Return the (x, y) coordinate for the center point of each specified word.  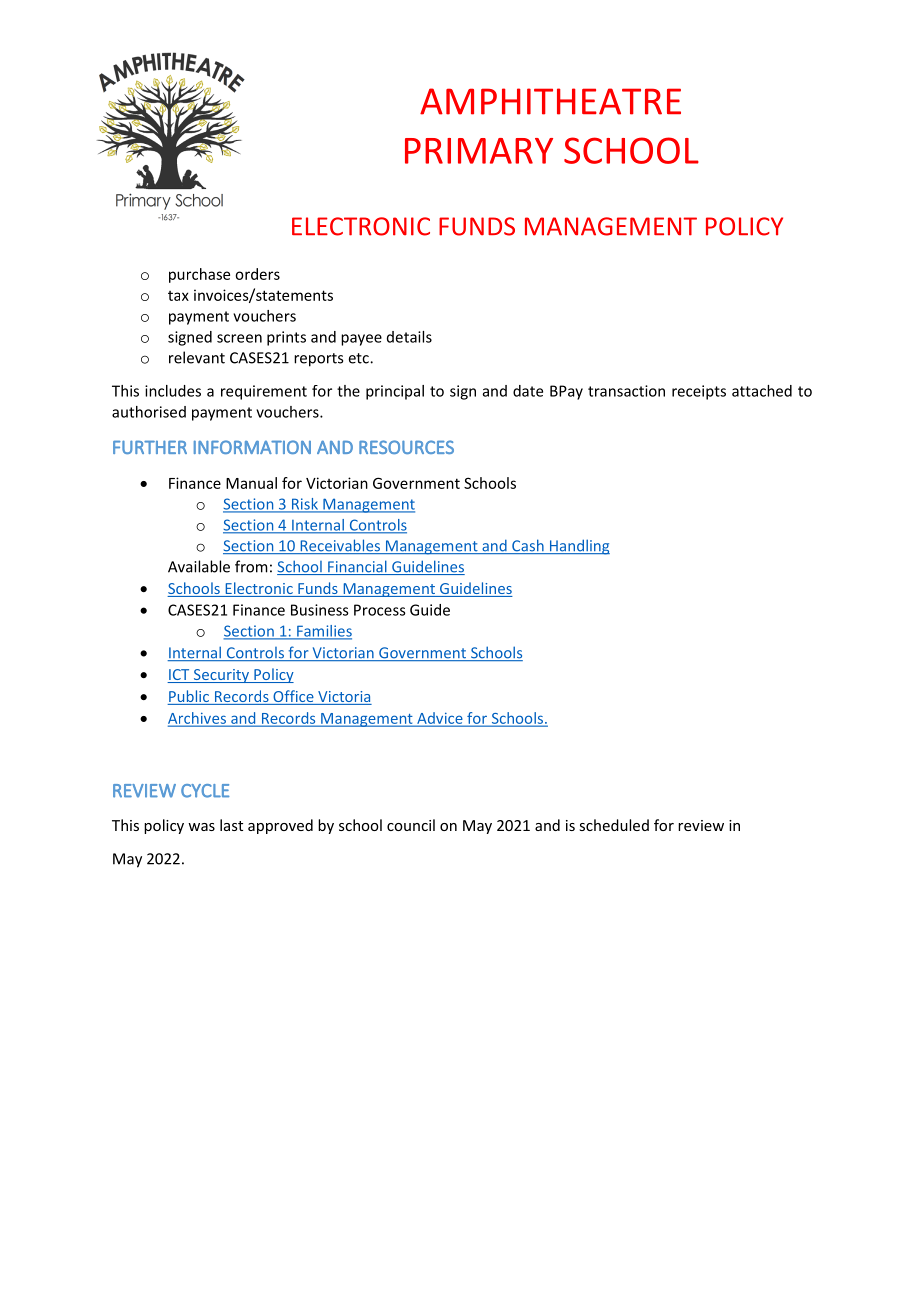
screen (239, 338)
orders (257, 274)
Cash (528, 546)
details (409, 337)
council (411, 825)
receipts (699, 392)
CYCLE (205, 791)
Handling (578, 547)
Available (199, 566)
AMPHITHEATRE (550, 101)
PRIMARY (479, 151)
